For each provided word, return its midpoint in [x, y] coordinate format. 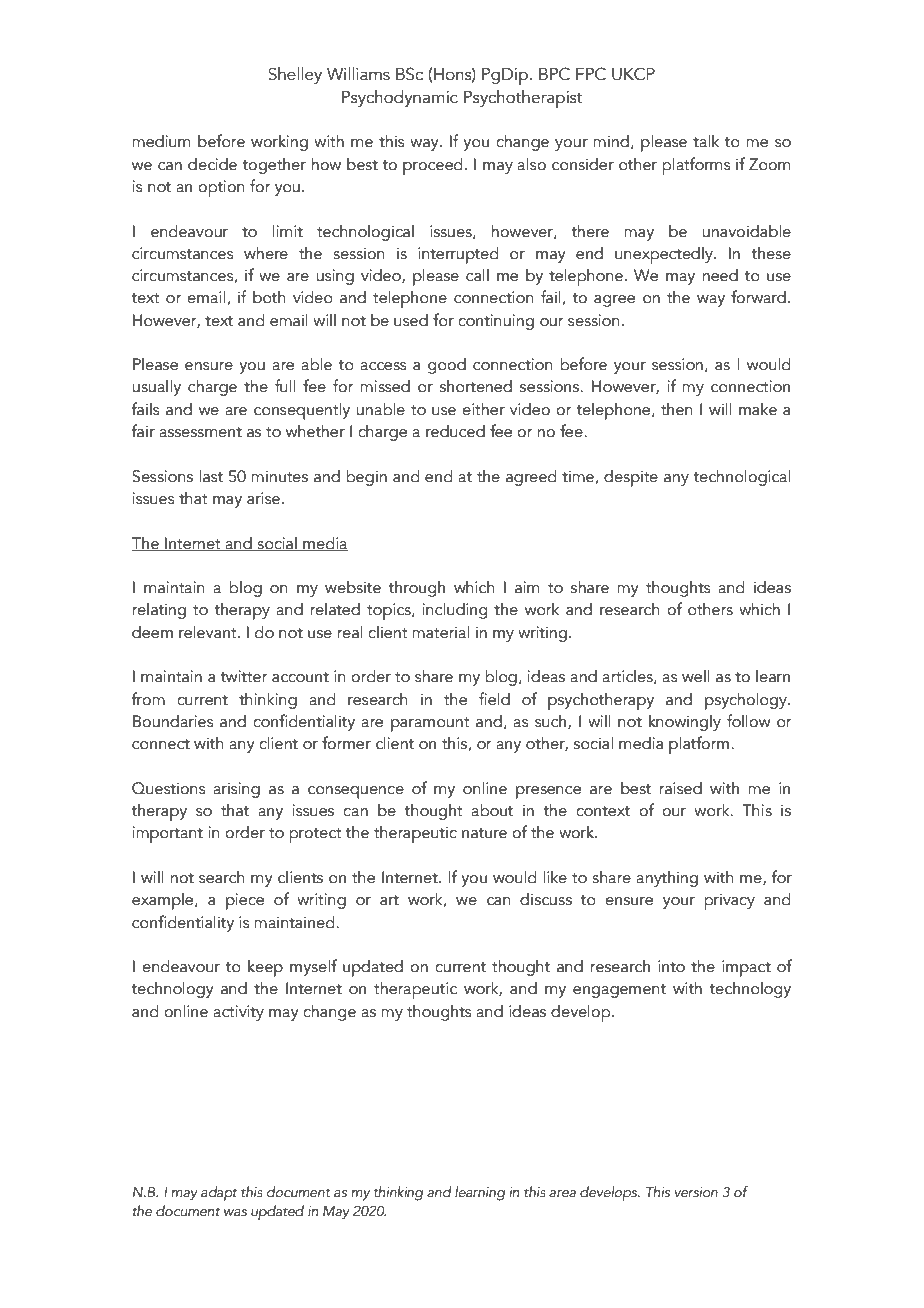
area [562, 1194]
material [440, 632]
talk [706, 141]
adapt [219, 1193]
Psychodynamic [400, 98]
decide [212, 164]
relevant [209, 632]
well [696, 676]
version [696, 1192]
